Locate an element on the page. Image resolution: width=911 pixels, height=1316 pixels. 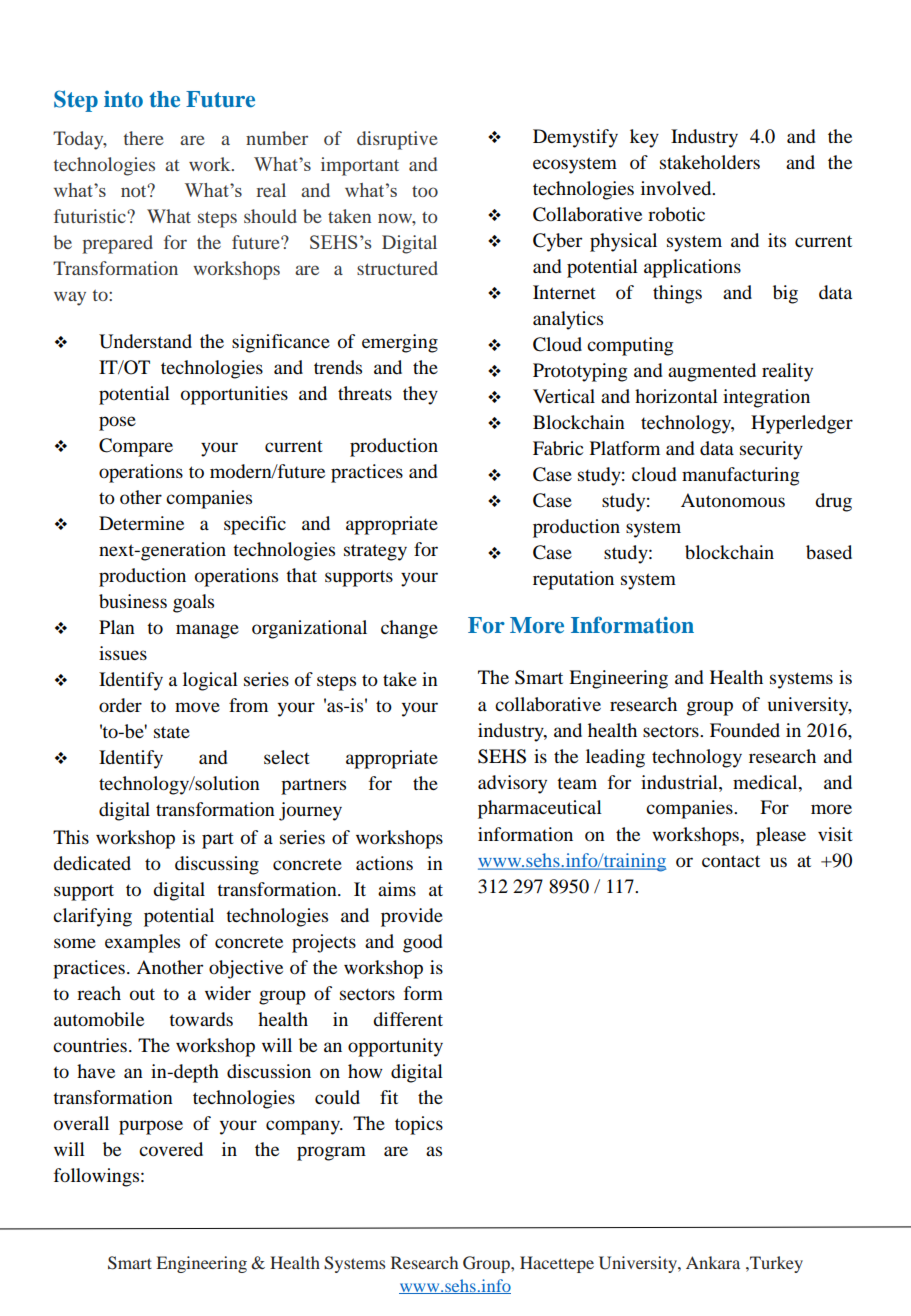
disruptive is located at coordinates (397, 140).
